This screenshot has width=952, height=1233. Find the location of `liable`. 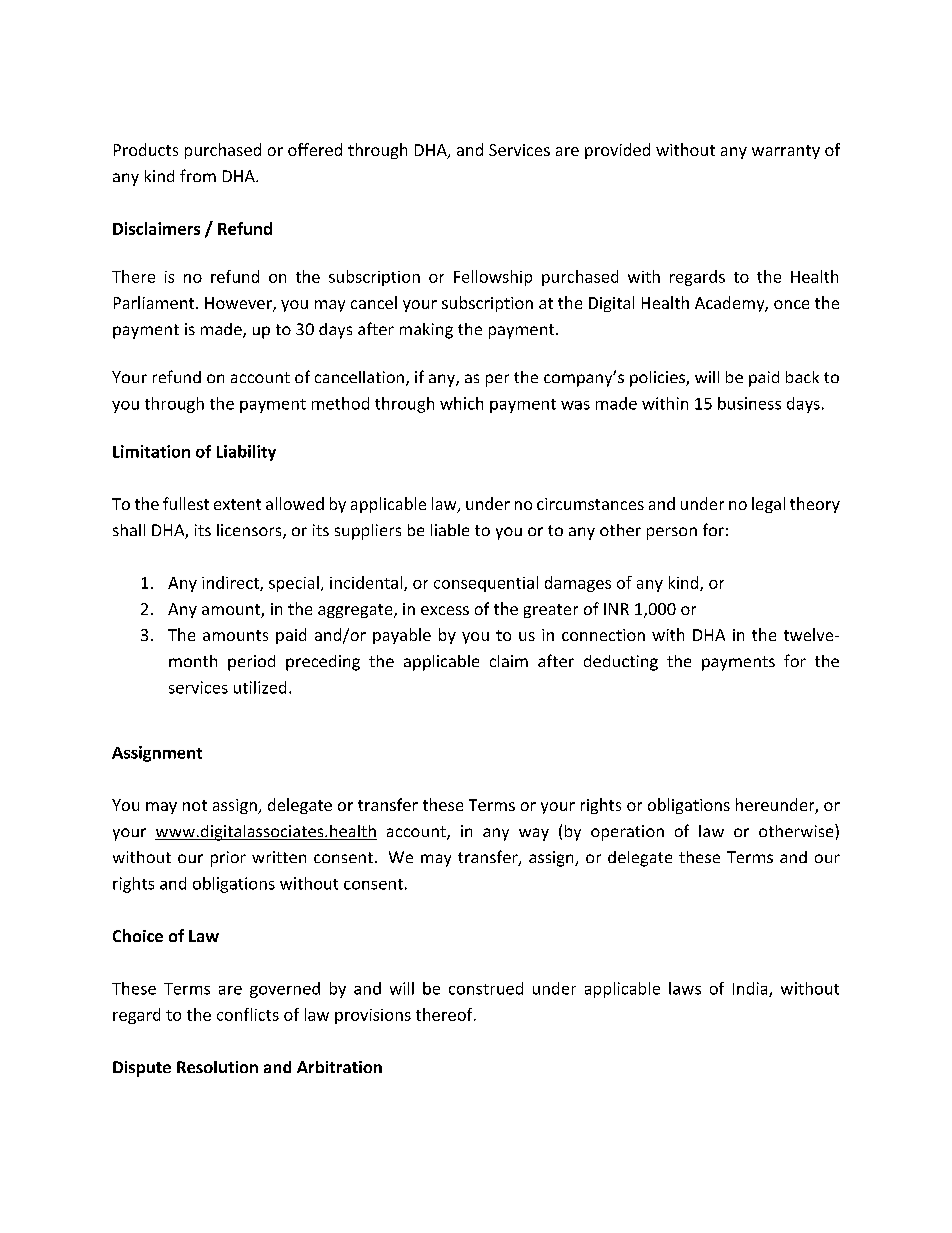

liable is located at coordinates (450, 530).
